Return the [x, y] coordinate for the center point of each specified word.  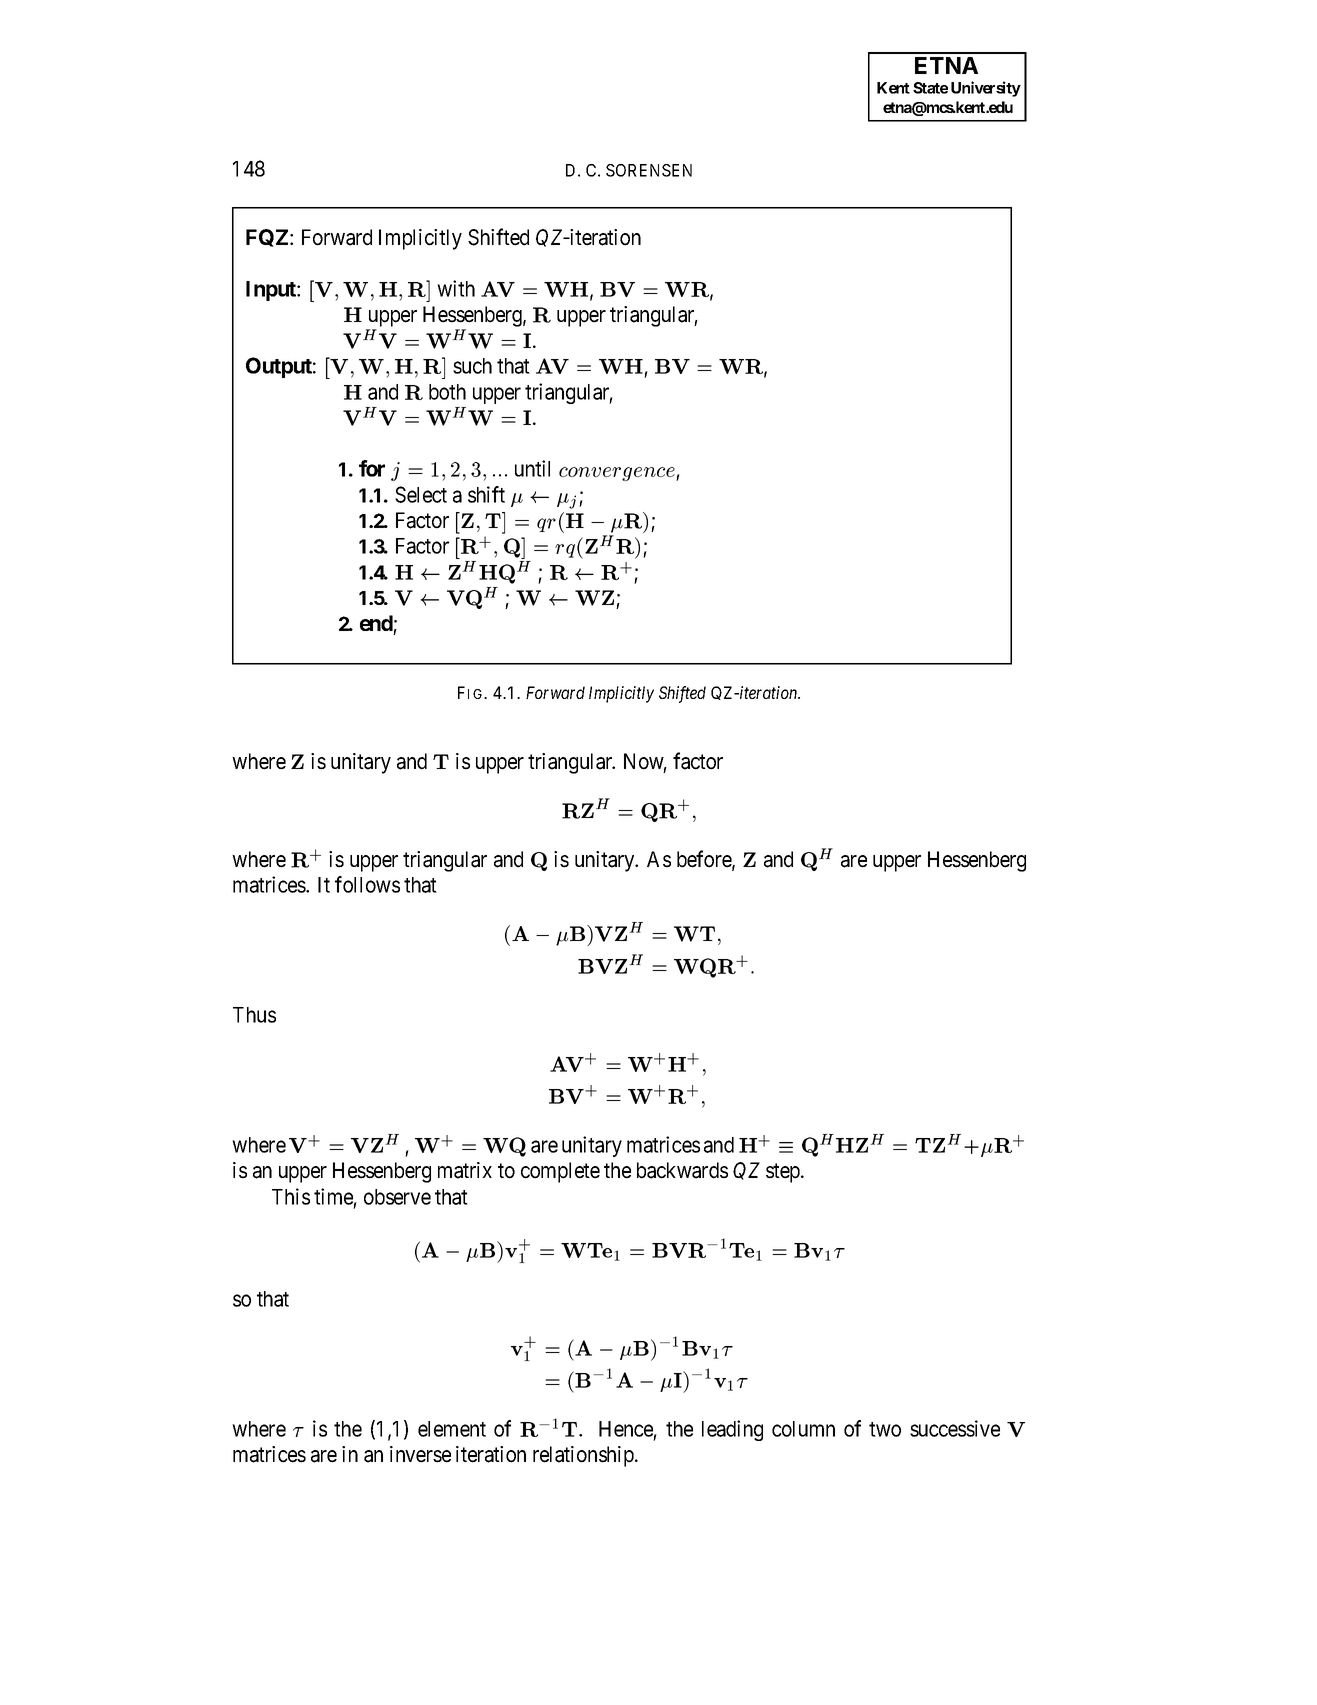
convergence [618, 474]
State [930, 88]
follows [367, 884]
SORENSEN [649, 170]
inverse [420, 1454]
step [784, 1173]
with [456, 288]
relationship [584, 1456]
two [885, 1429]
